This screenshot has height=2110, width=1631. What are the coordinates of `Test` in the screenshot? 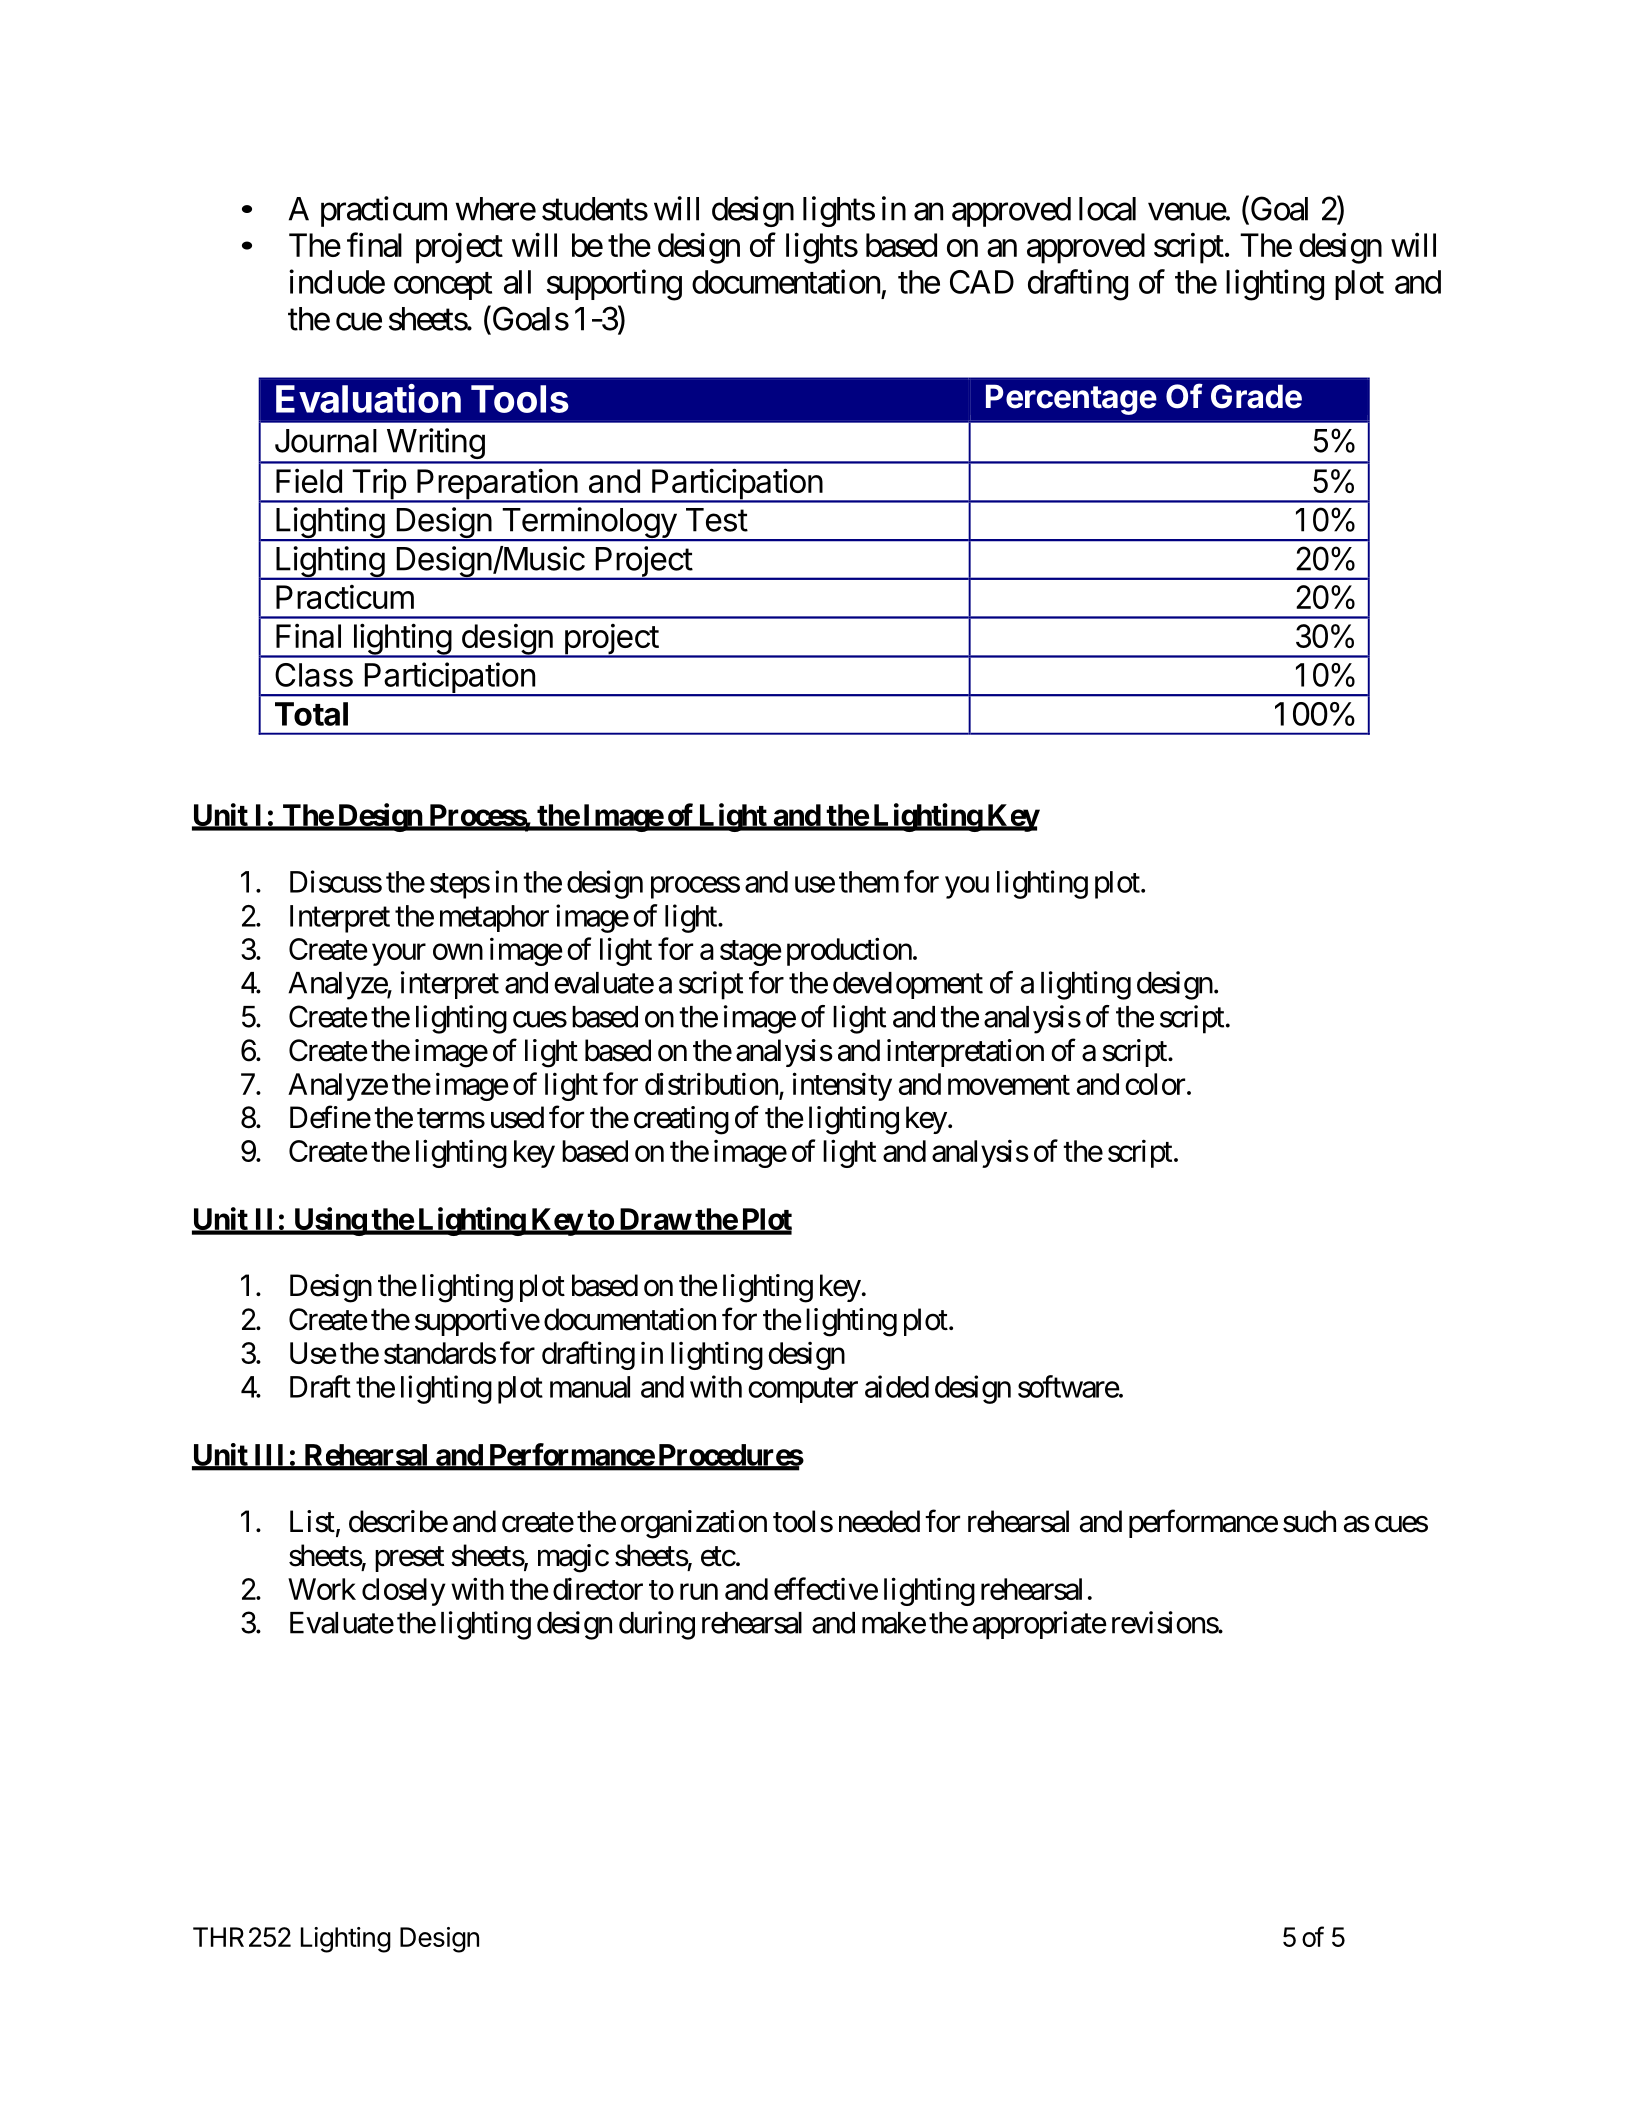 It's located at (717, 520).
